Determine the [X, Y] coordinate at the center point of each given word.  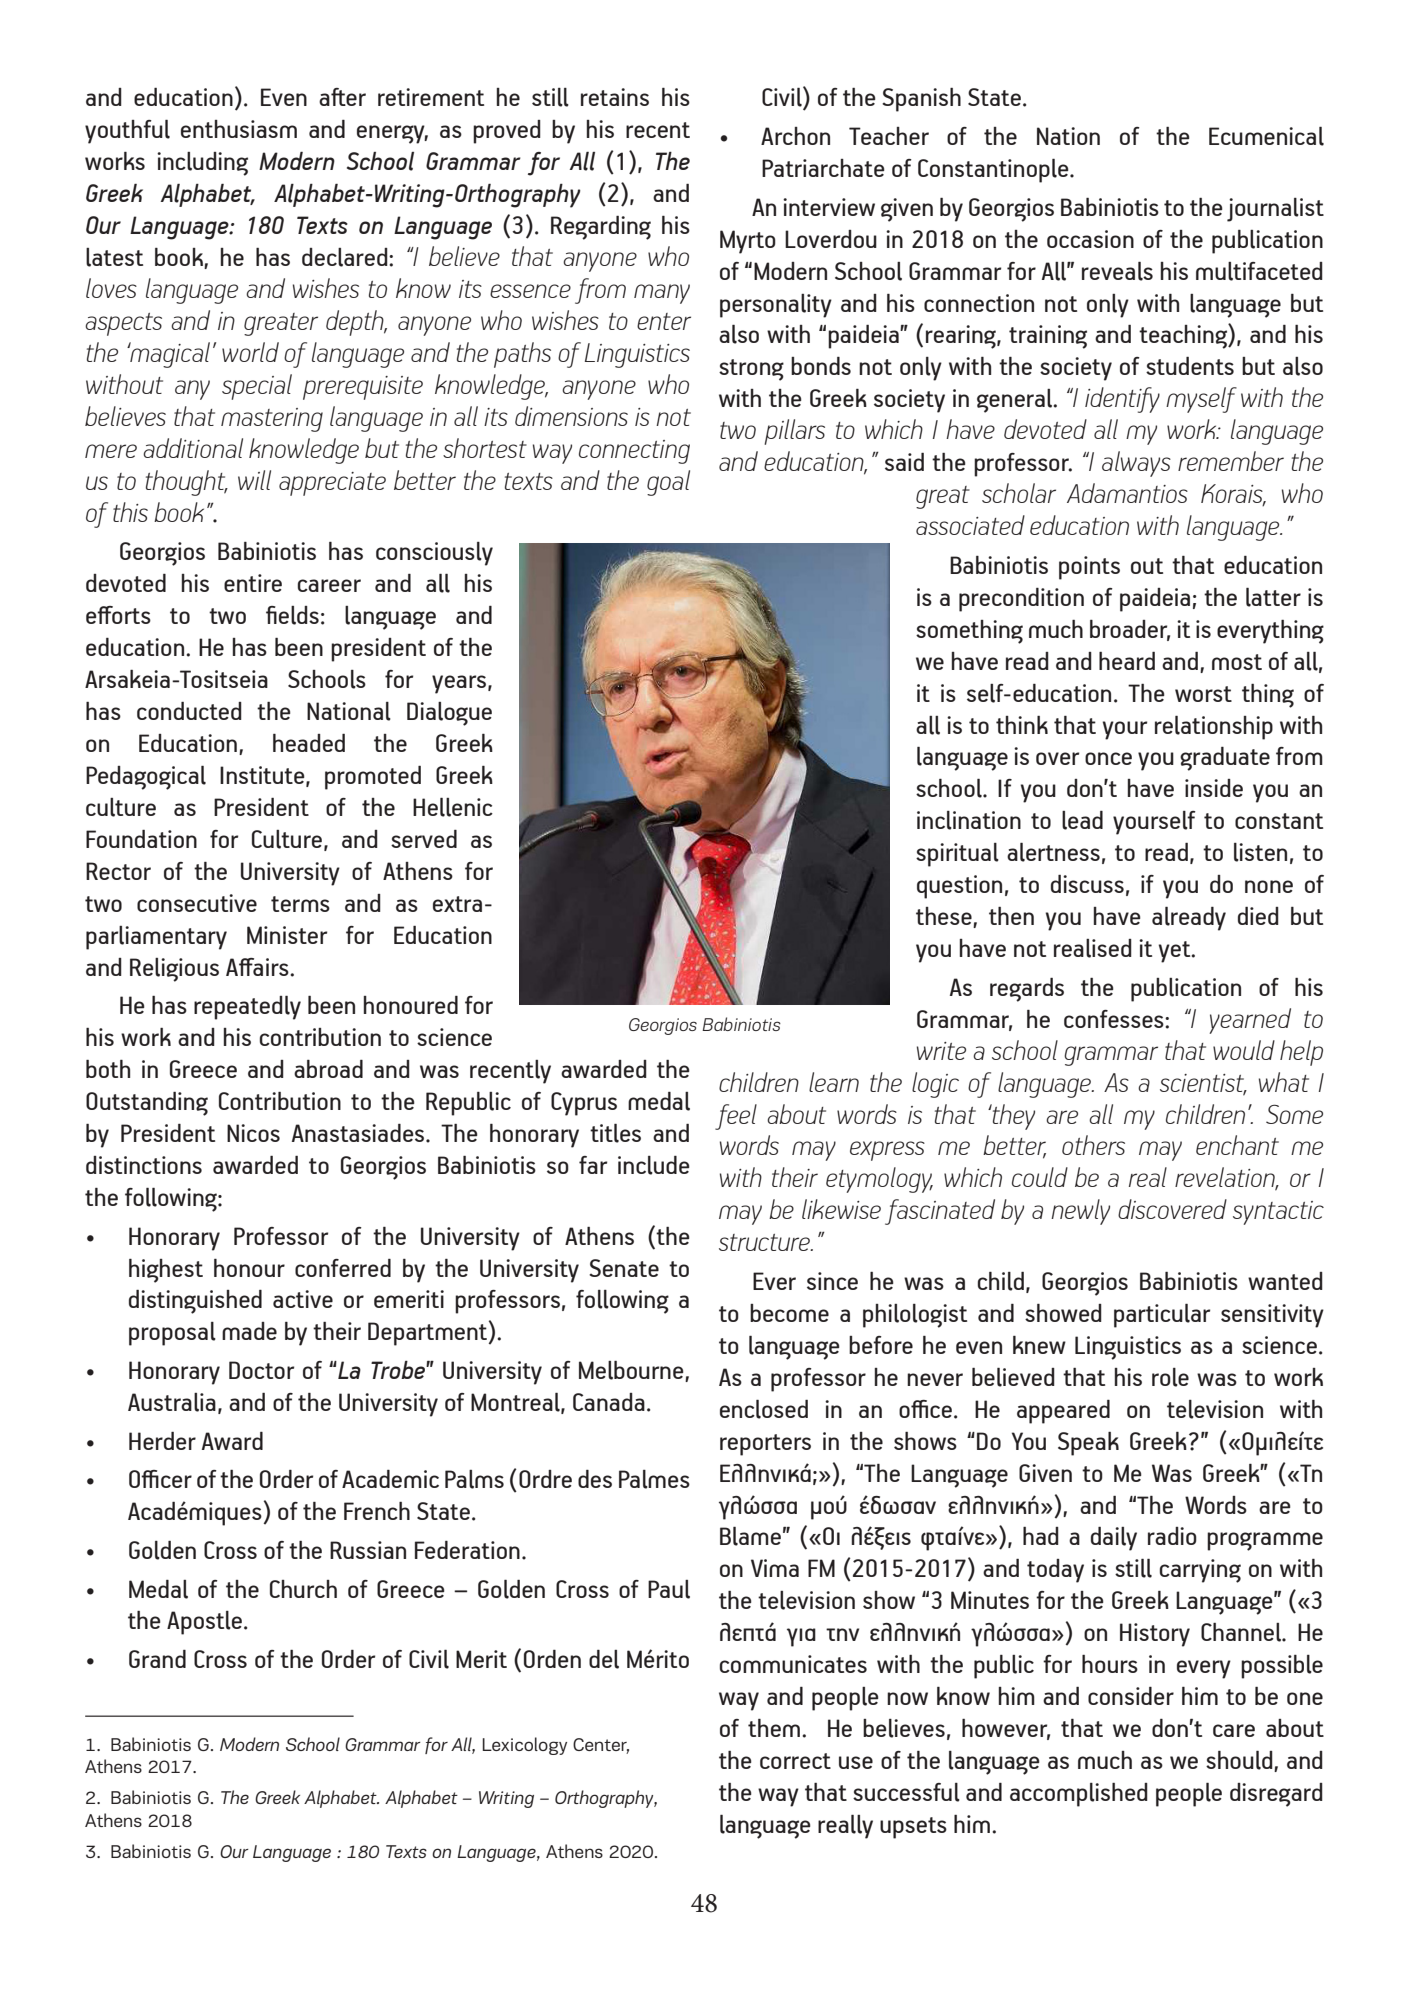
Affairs [258, 967]
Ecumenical [1266, 136]
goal [668, 483]
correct [795, 1761]
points [1089, 568]
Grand [157, 1659]
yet [1176, 952]
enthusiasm [239, 129]
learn [834, 1082]
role [1170, 1377]
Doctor [261, 1370]
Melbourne [632, 1371]
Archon [795, 136]
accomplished [1079, 1795]
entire [253, 583]
